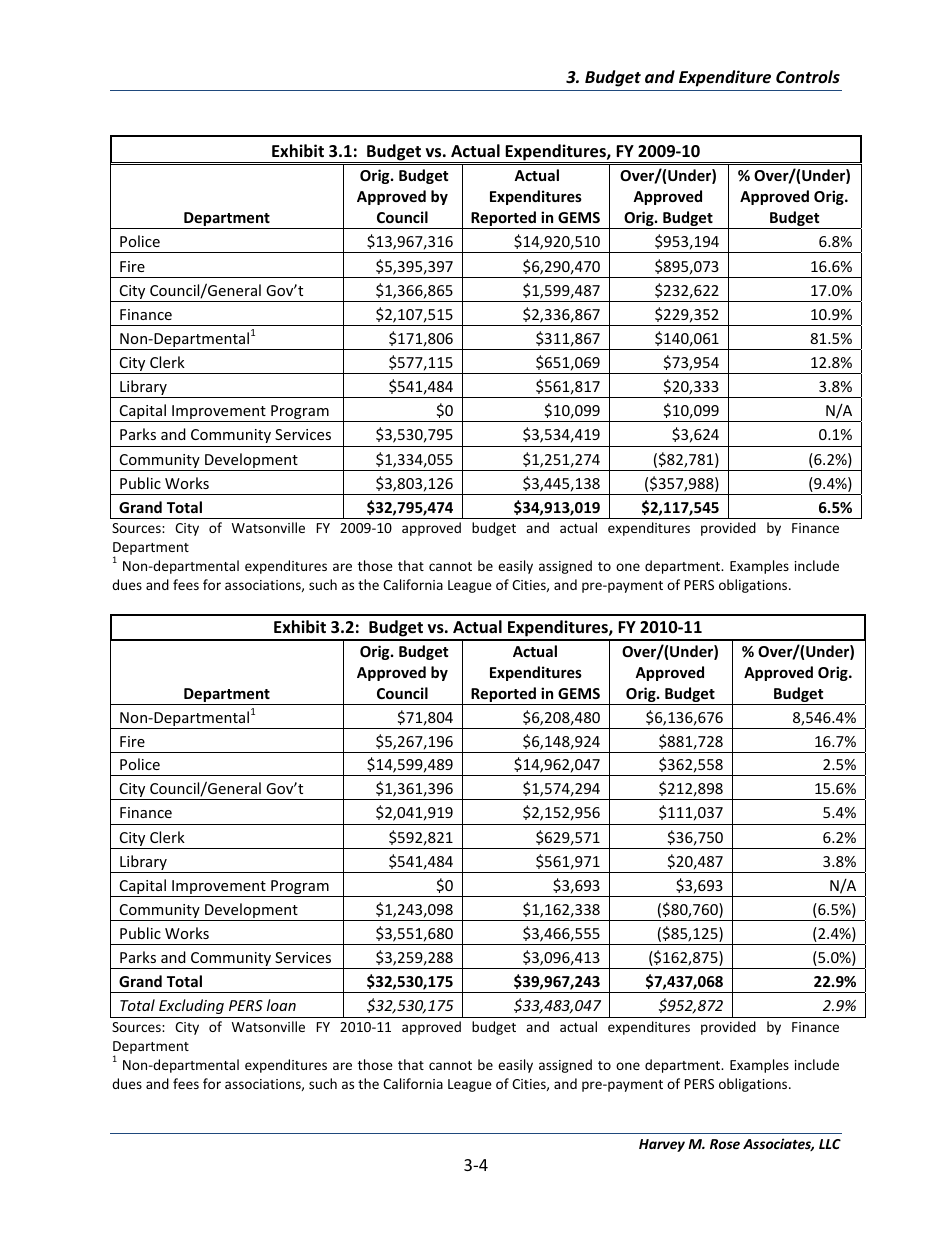 The height and width of the page is (1233, 952). Describe the element at coordinates (830, 1144) in the page. I see `LLC` at that location.
